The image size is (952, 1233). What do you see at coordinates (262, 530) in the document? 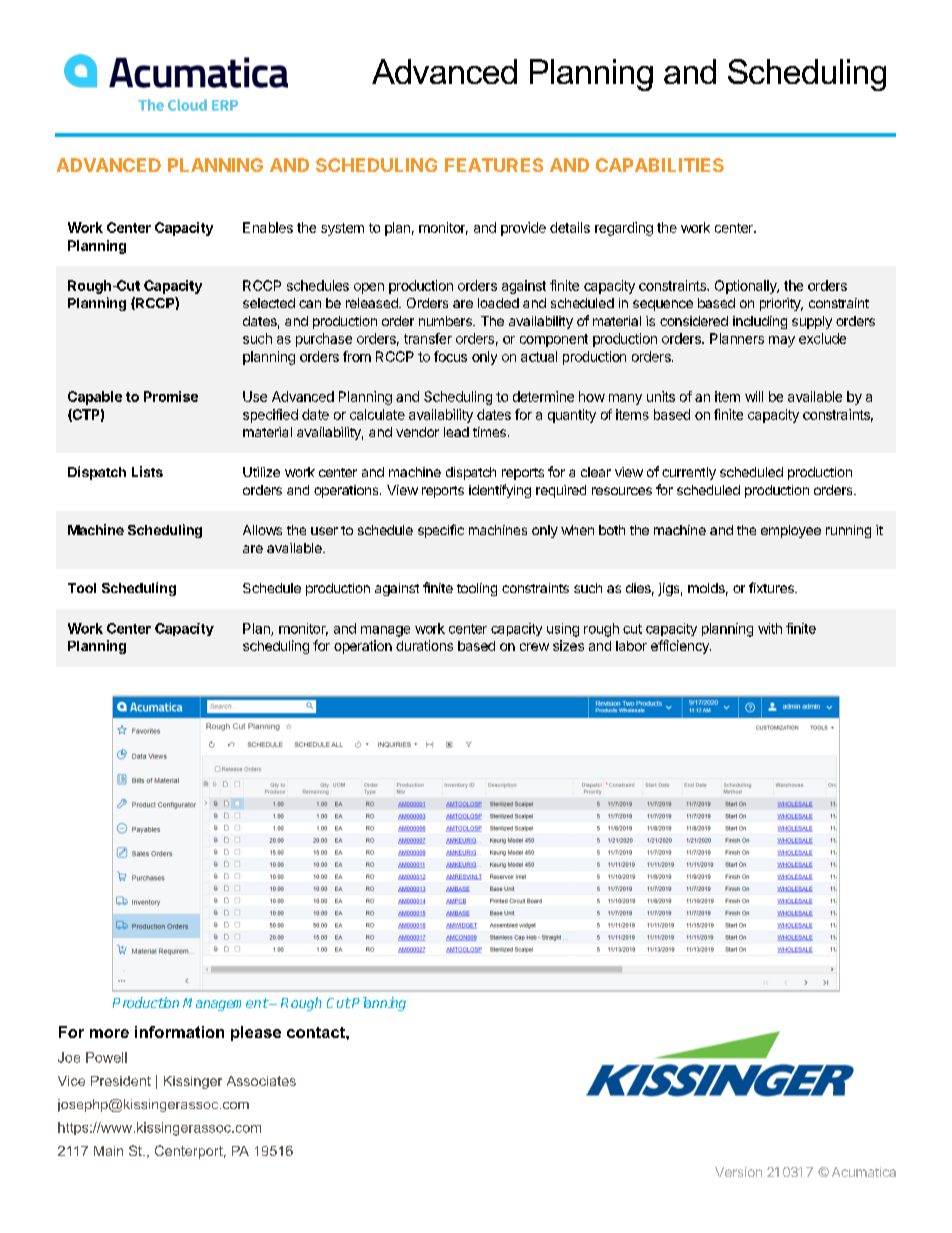
I see `Allows` at bounding box center [262, 530].
